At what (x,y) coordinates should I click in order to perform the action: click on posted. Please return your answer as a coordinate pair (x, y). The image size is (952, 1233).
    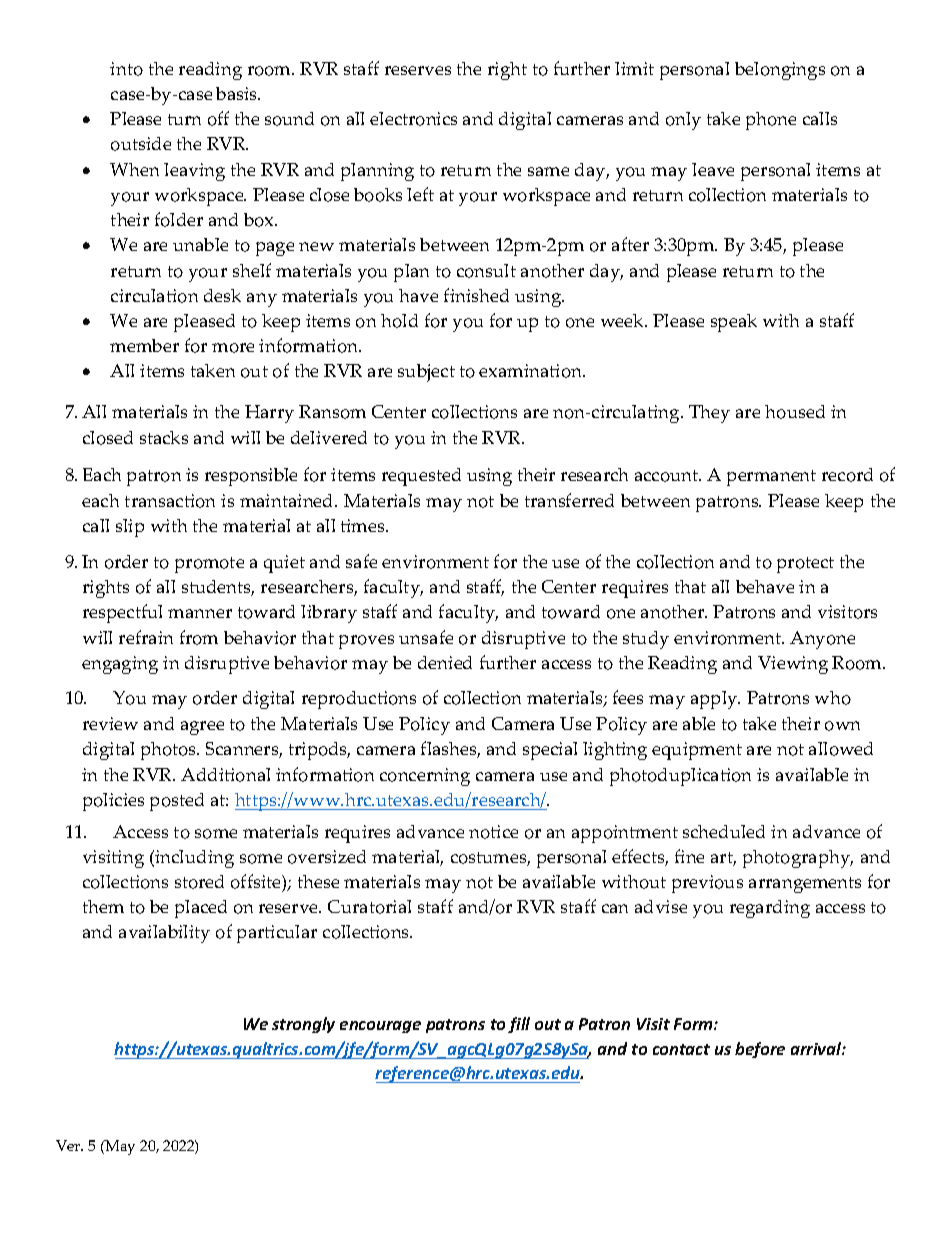
    Looking at the image, I should click on (177, 802).
